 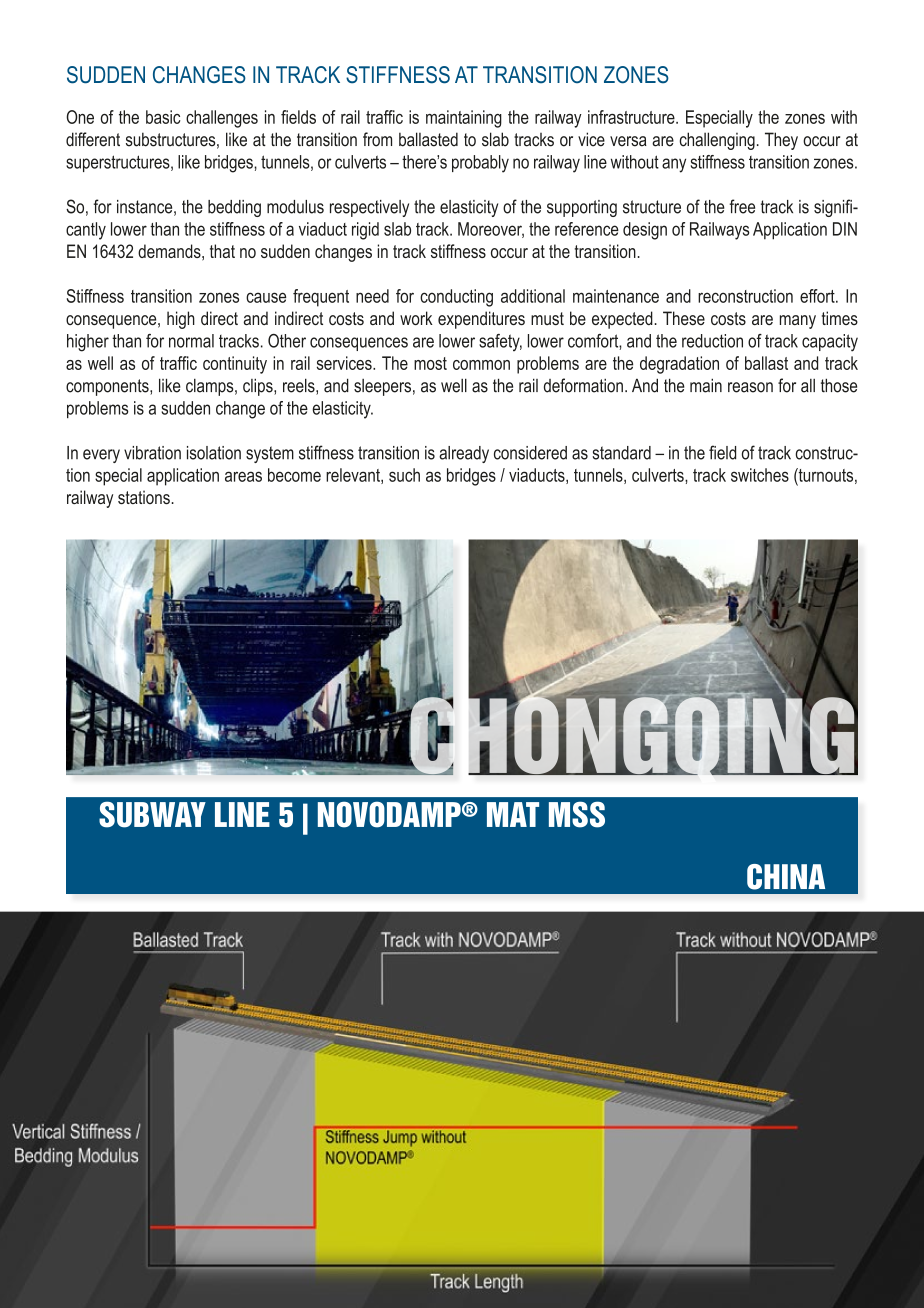 What do you see at coordinates (152, 814) in the screenshot?
I see `SUBWAY` at bounding box center [152, 814].
